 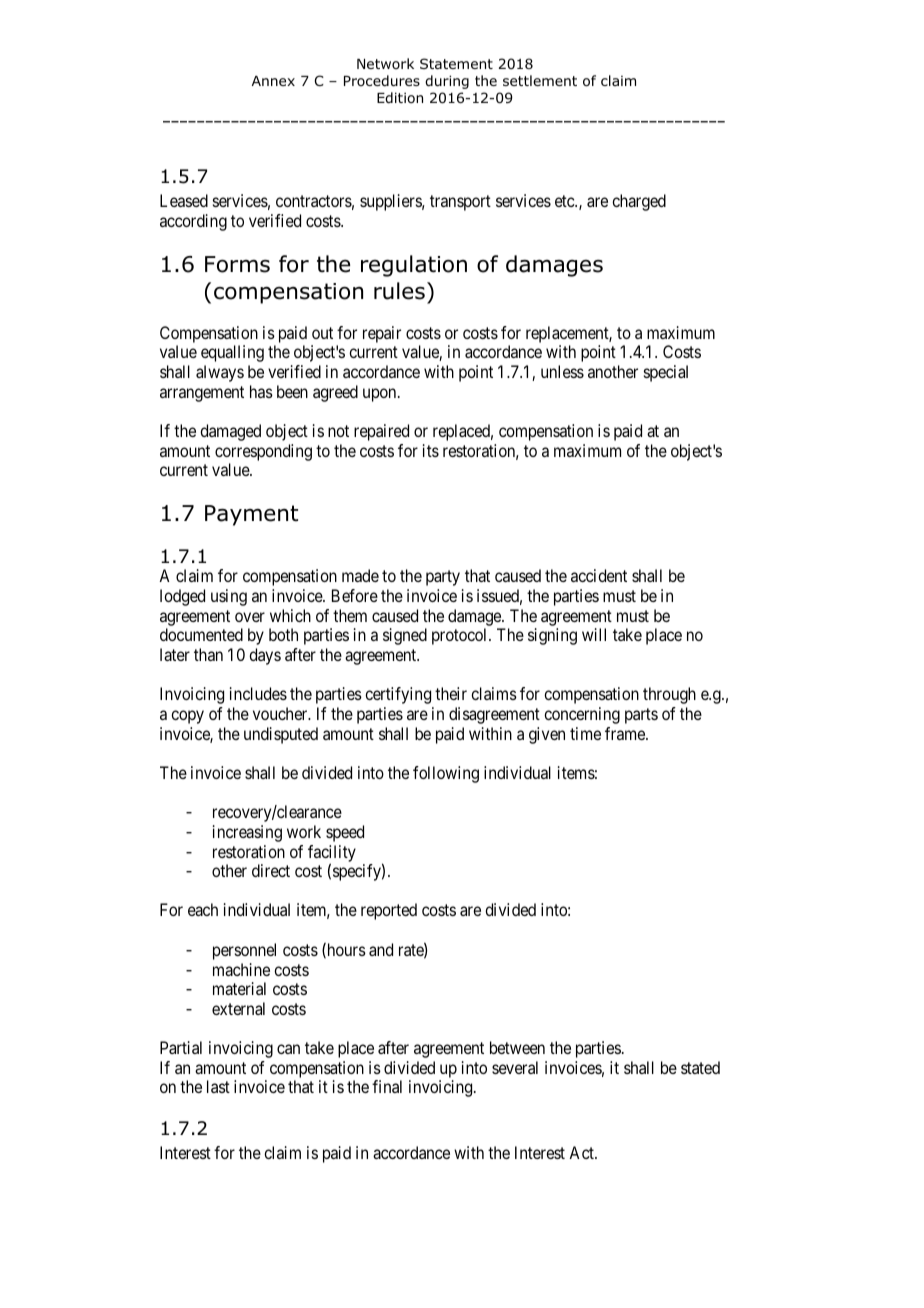 What do you see at coordinates (626, 733) in the screenshot?
I see `frame` at bounding box center [626, 733].
